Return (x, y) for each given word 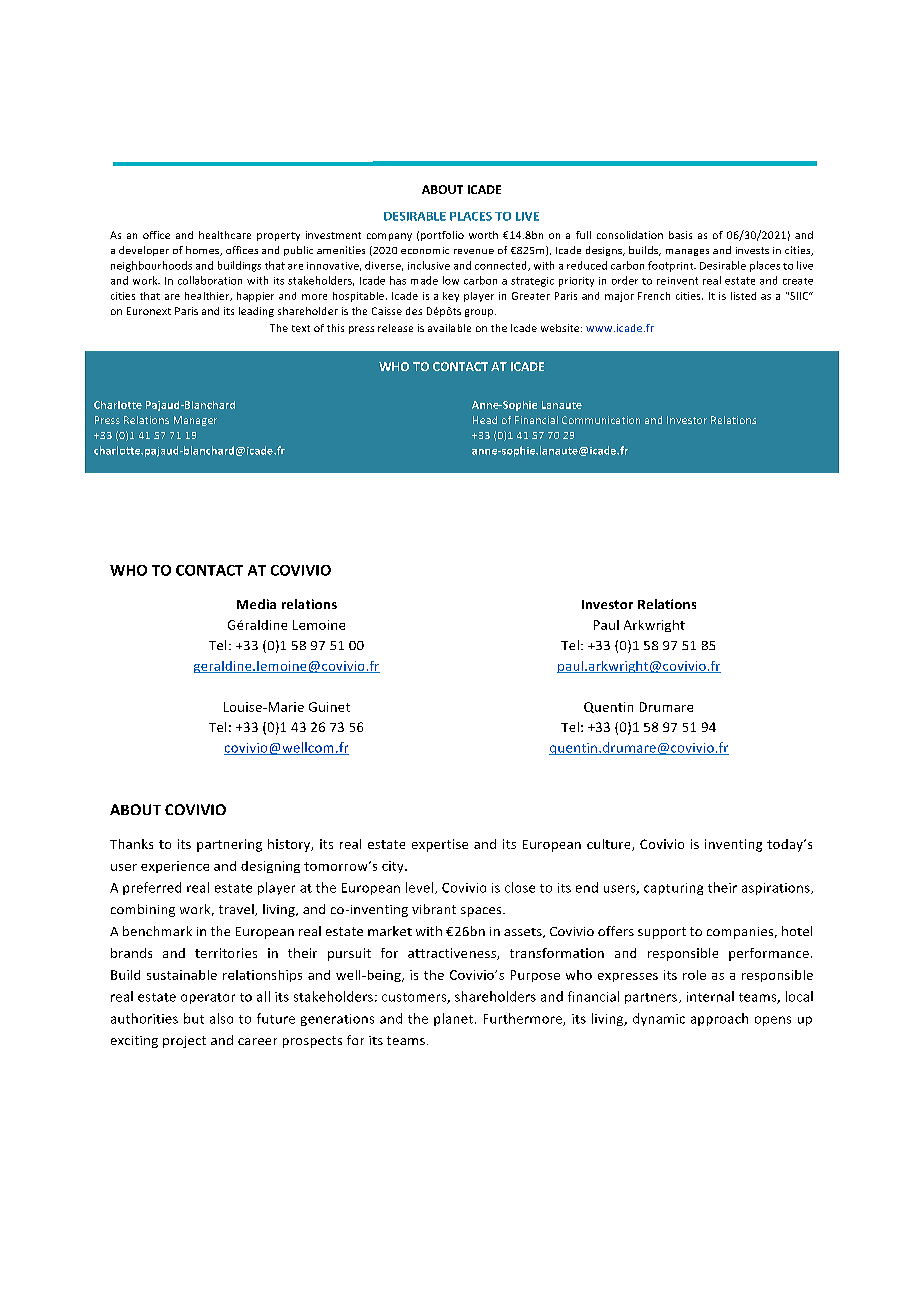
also (221, 1018)
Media (256, 604)
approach (719, 1019)
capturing (673, 889)
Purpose (535, 976)
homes (204, 251)
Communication (601, 420)
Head (485, 420)
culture (610, 845)
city (394, 867)
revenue (474, 251)
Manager (195, 421)
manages (687, 252)
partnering (229, 845)
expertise (440, 845)
